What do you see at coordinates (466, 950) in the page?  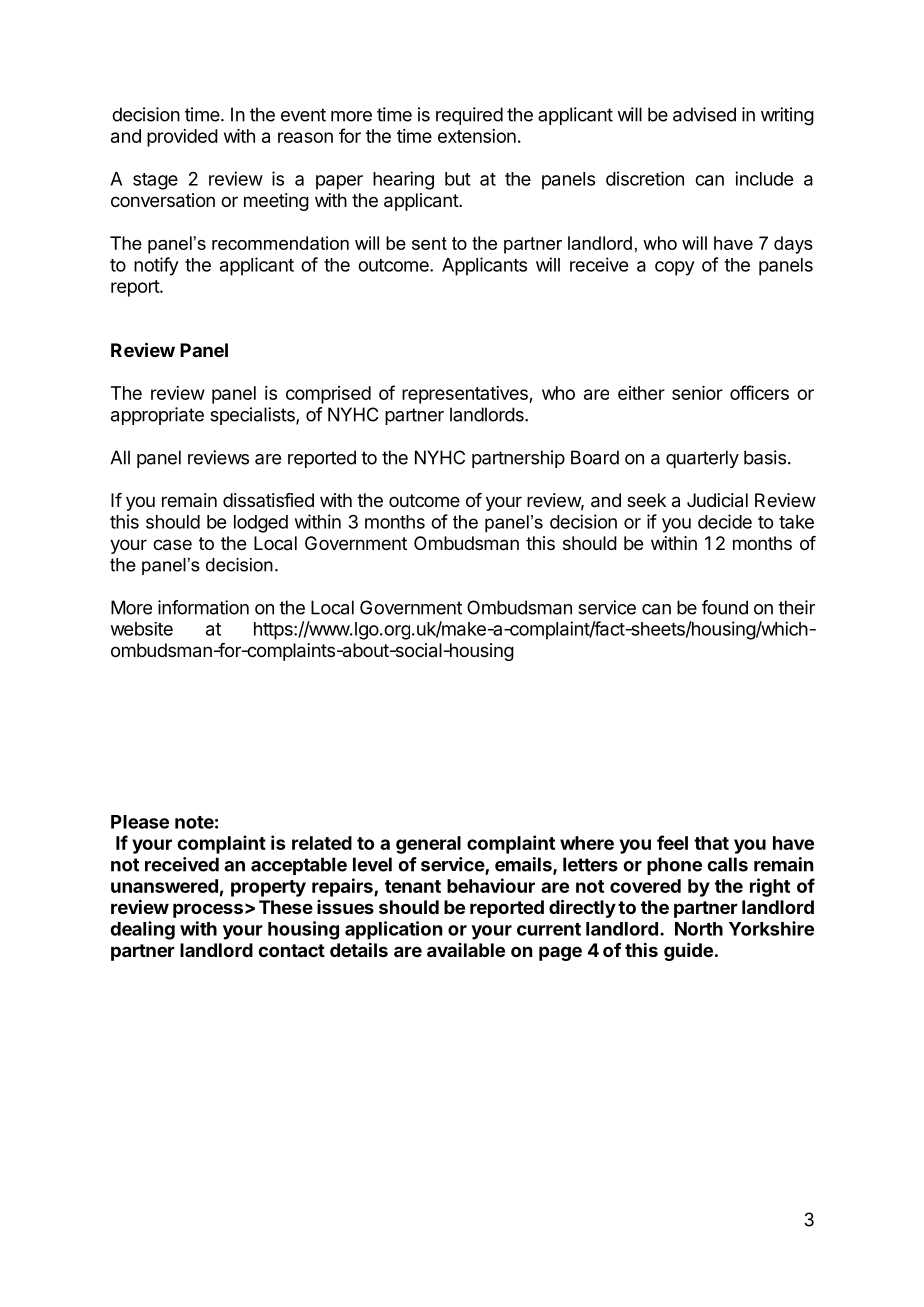 I see `available` at bounding box center [466, 950].
